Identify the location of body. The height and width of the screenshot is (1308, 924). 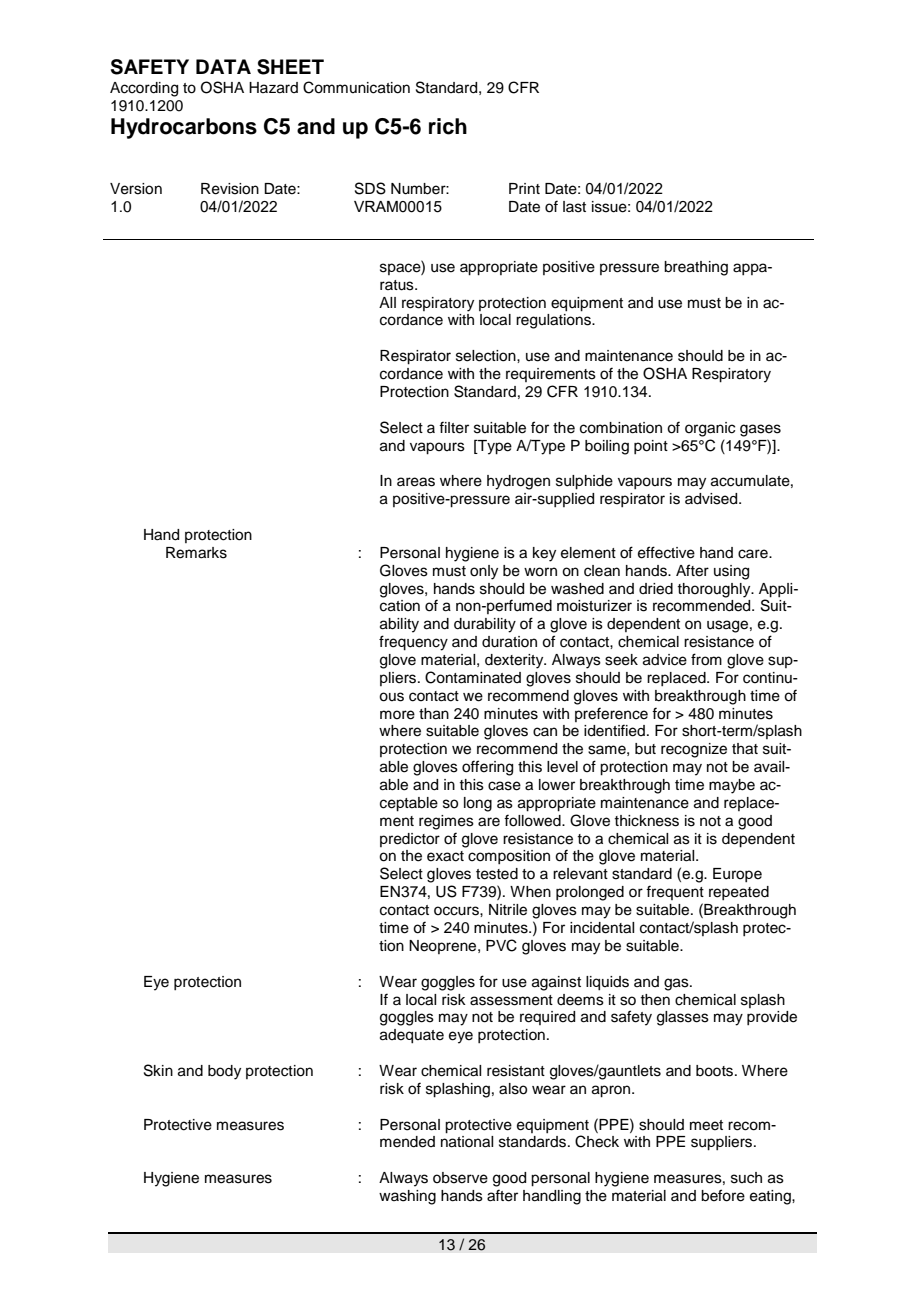
(224, 1072).
